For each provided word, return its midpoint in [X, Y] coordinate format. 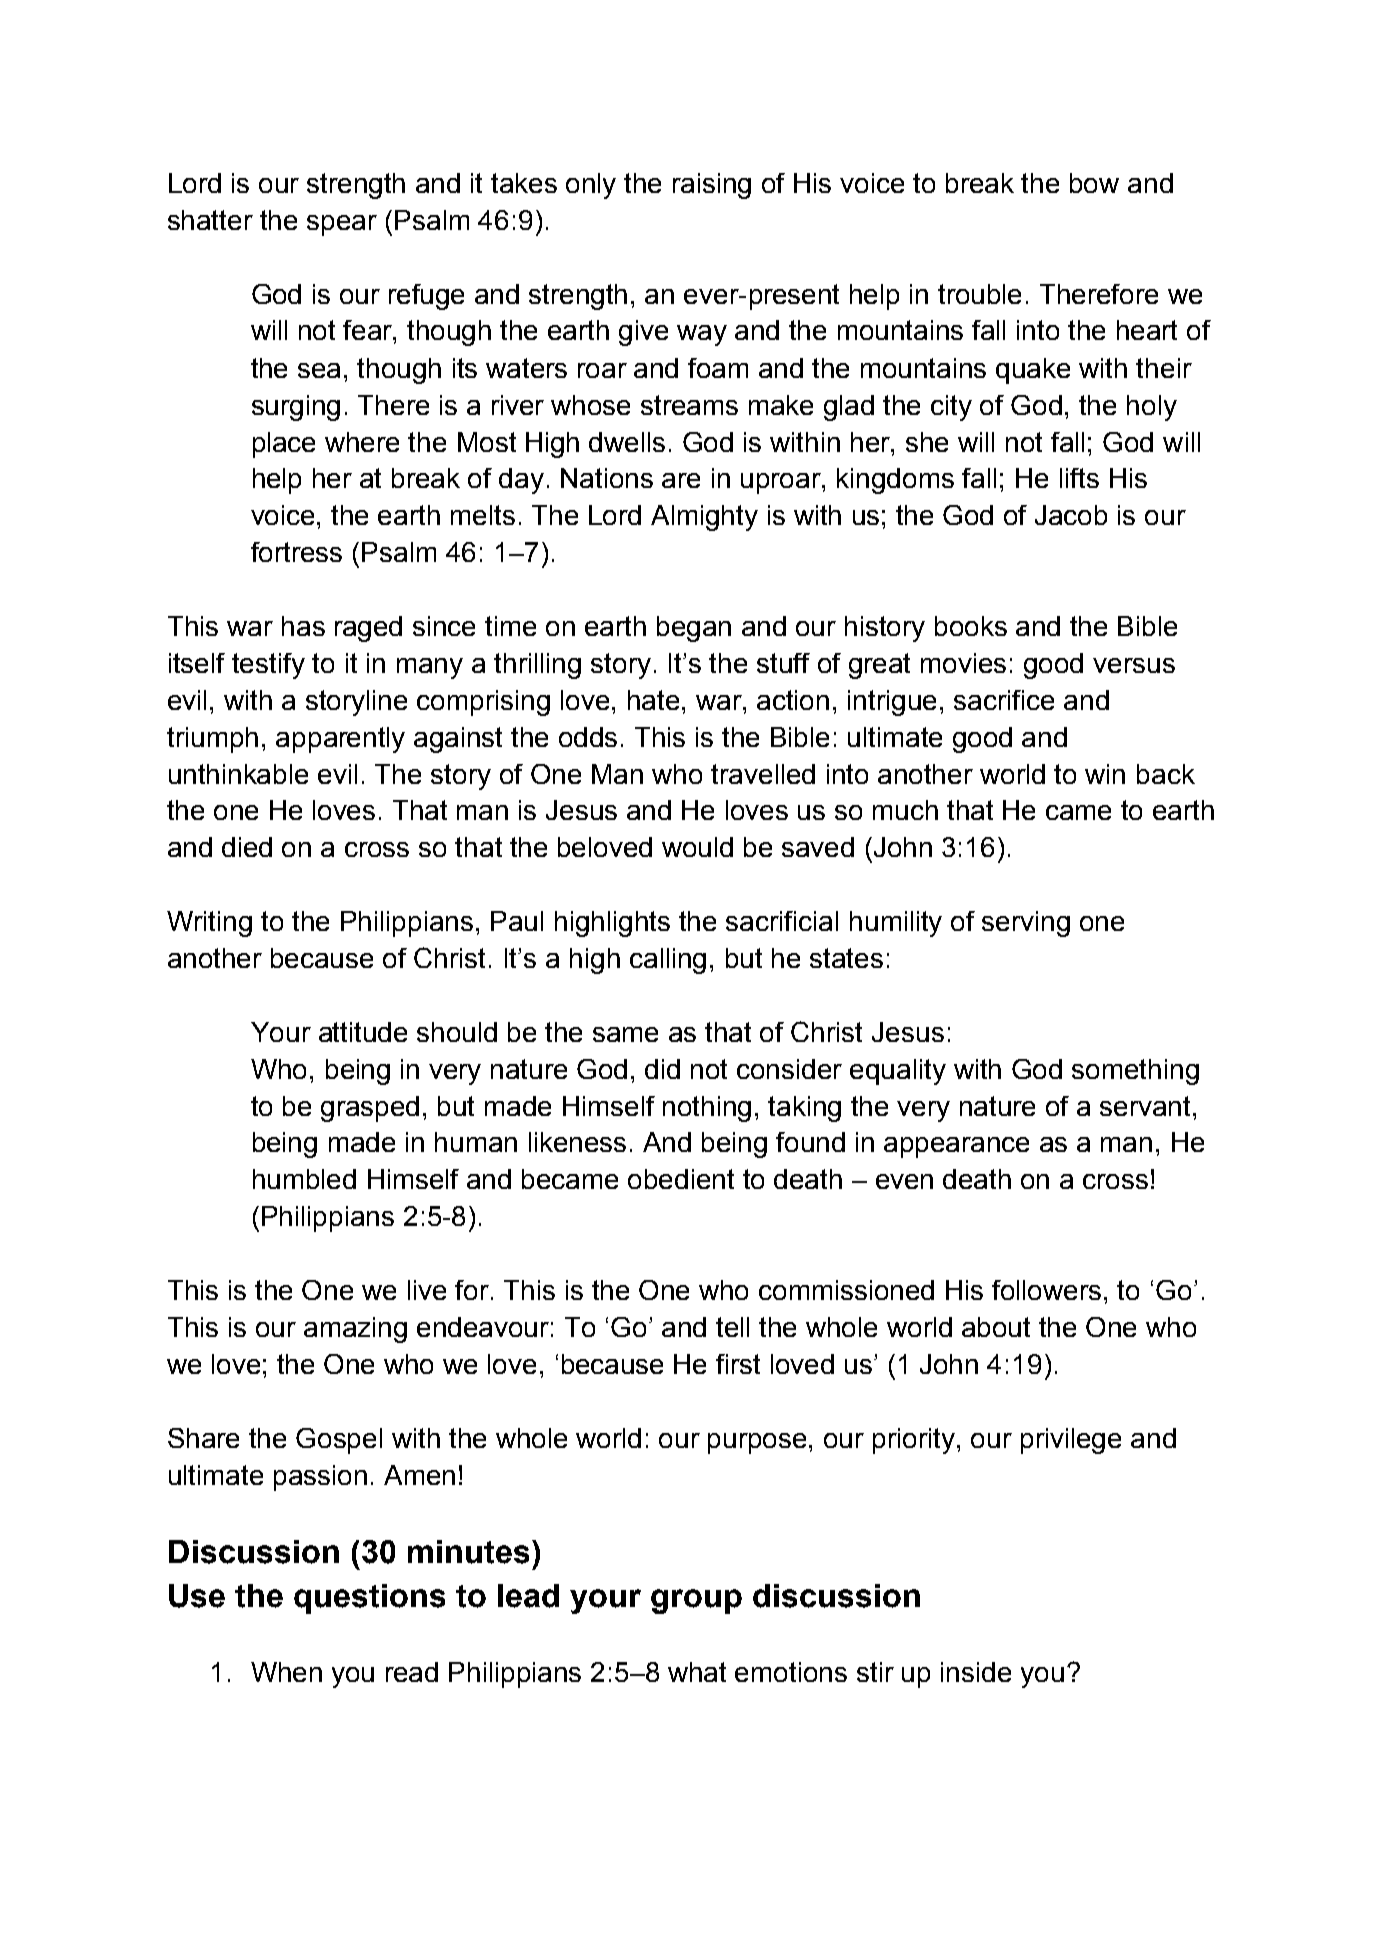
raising [712, 186]
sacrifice [1004, 700]
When [286, 1672]
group [696, 1601]
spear [342, 225]
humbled [304, 1179]
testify [268, 666]
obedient [681, 1179]
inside [976, 1672]
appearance [956, 1147]
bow [1094, 183]
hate [653, 700]
